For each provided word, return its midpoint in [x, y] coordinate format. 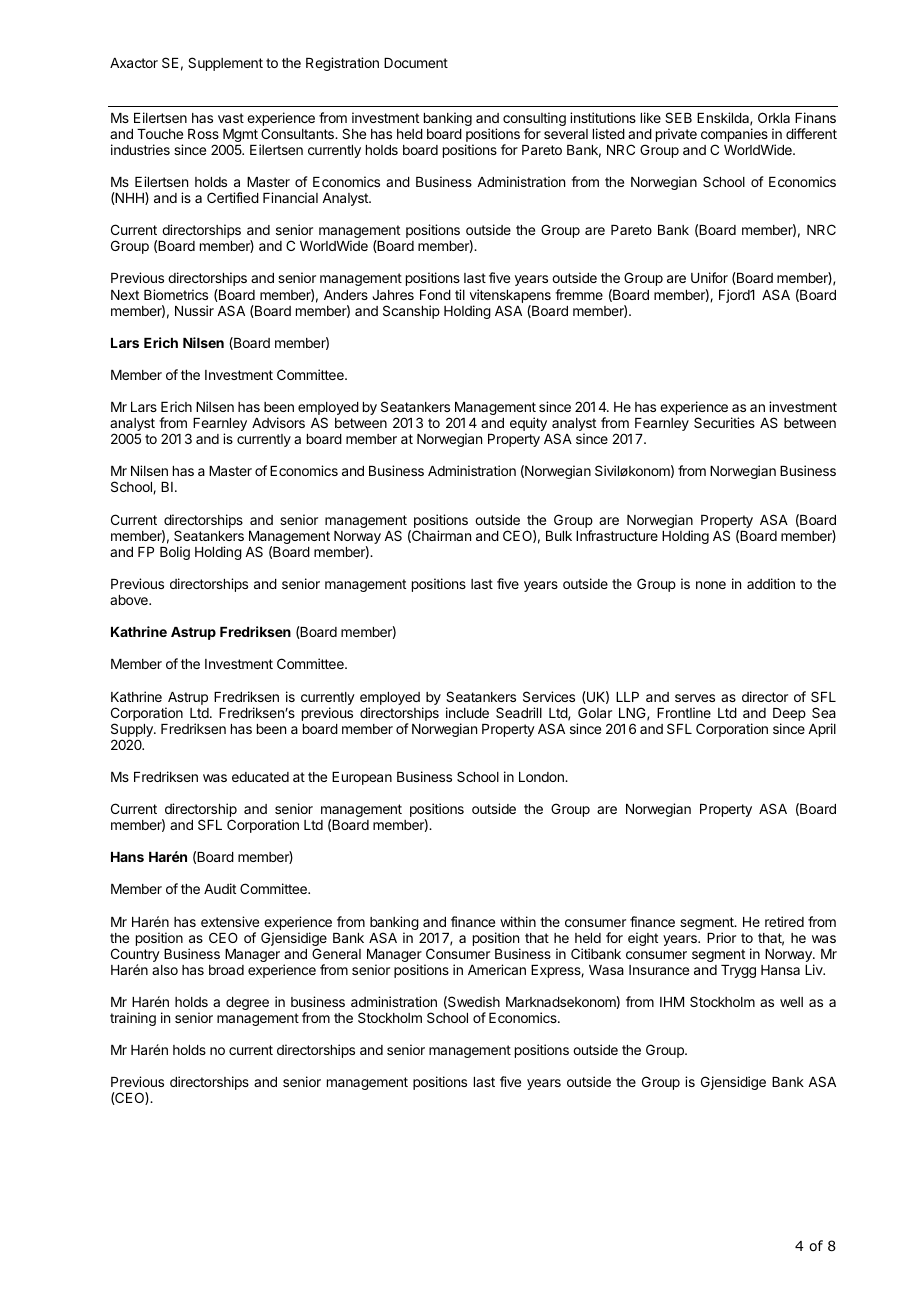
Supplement [225, 64]
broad [226, 970]
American [497, 969]
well [791, 1002]
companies [734, 136]
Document [416, 63]
